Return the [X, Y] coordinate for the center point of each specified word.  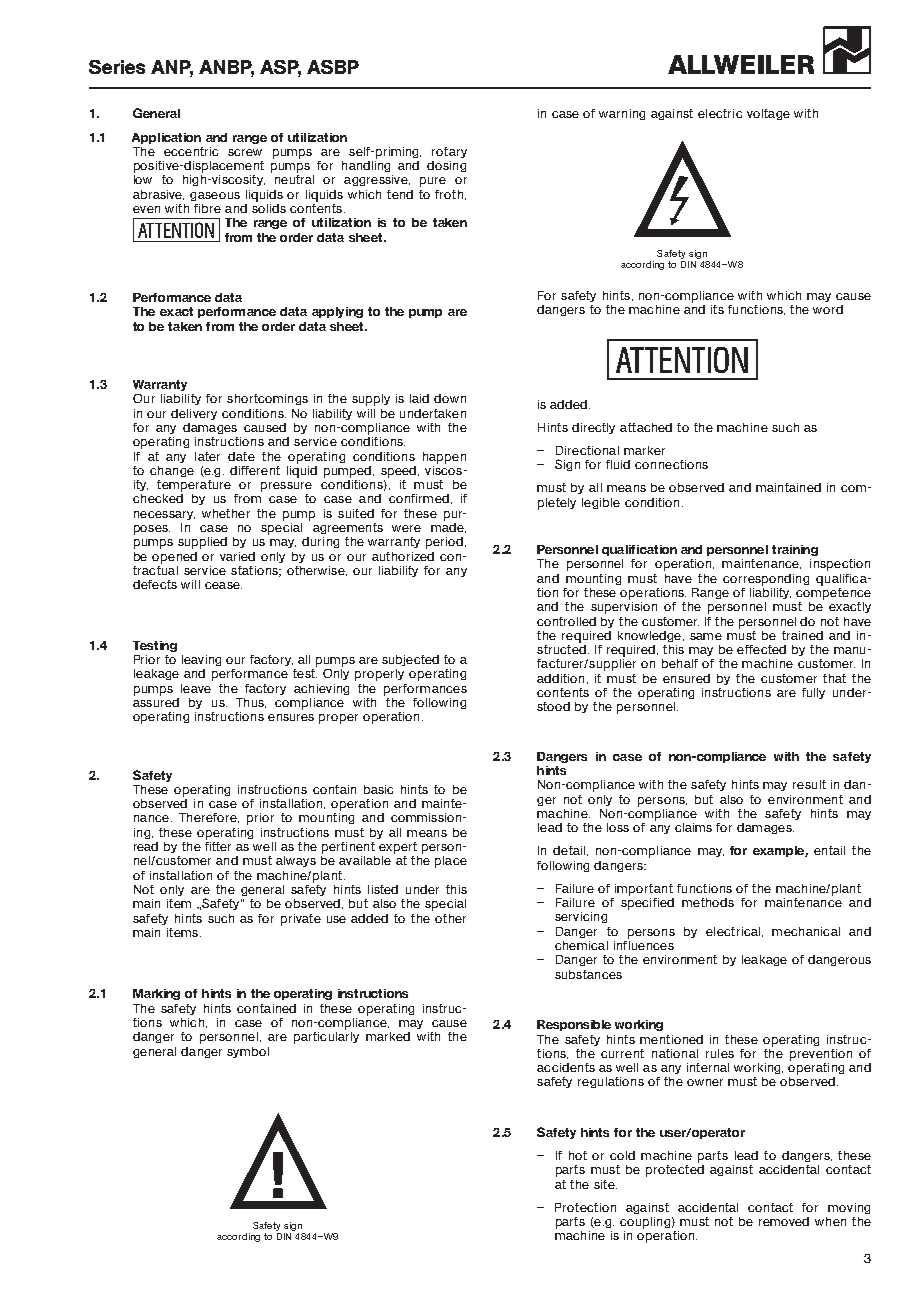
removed [784, 1221]
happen [444, 458]
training [795, 550]
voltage [768, 114]
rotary [449, 152]
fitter [218, 845]
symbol [248, 1052]
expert [398, 848]
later [207, 456]
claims [693, 827]
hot [578, 1155]
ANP [172, 68]
